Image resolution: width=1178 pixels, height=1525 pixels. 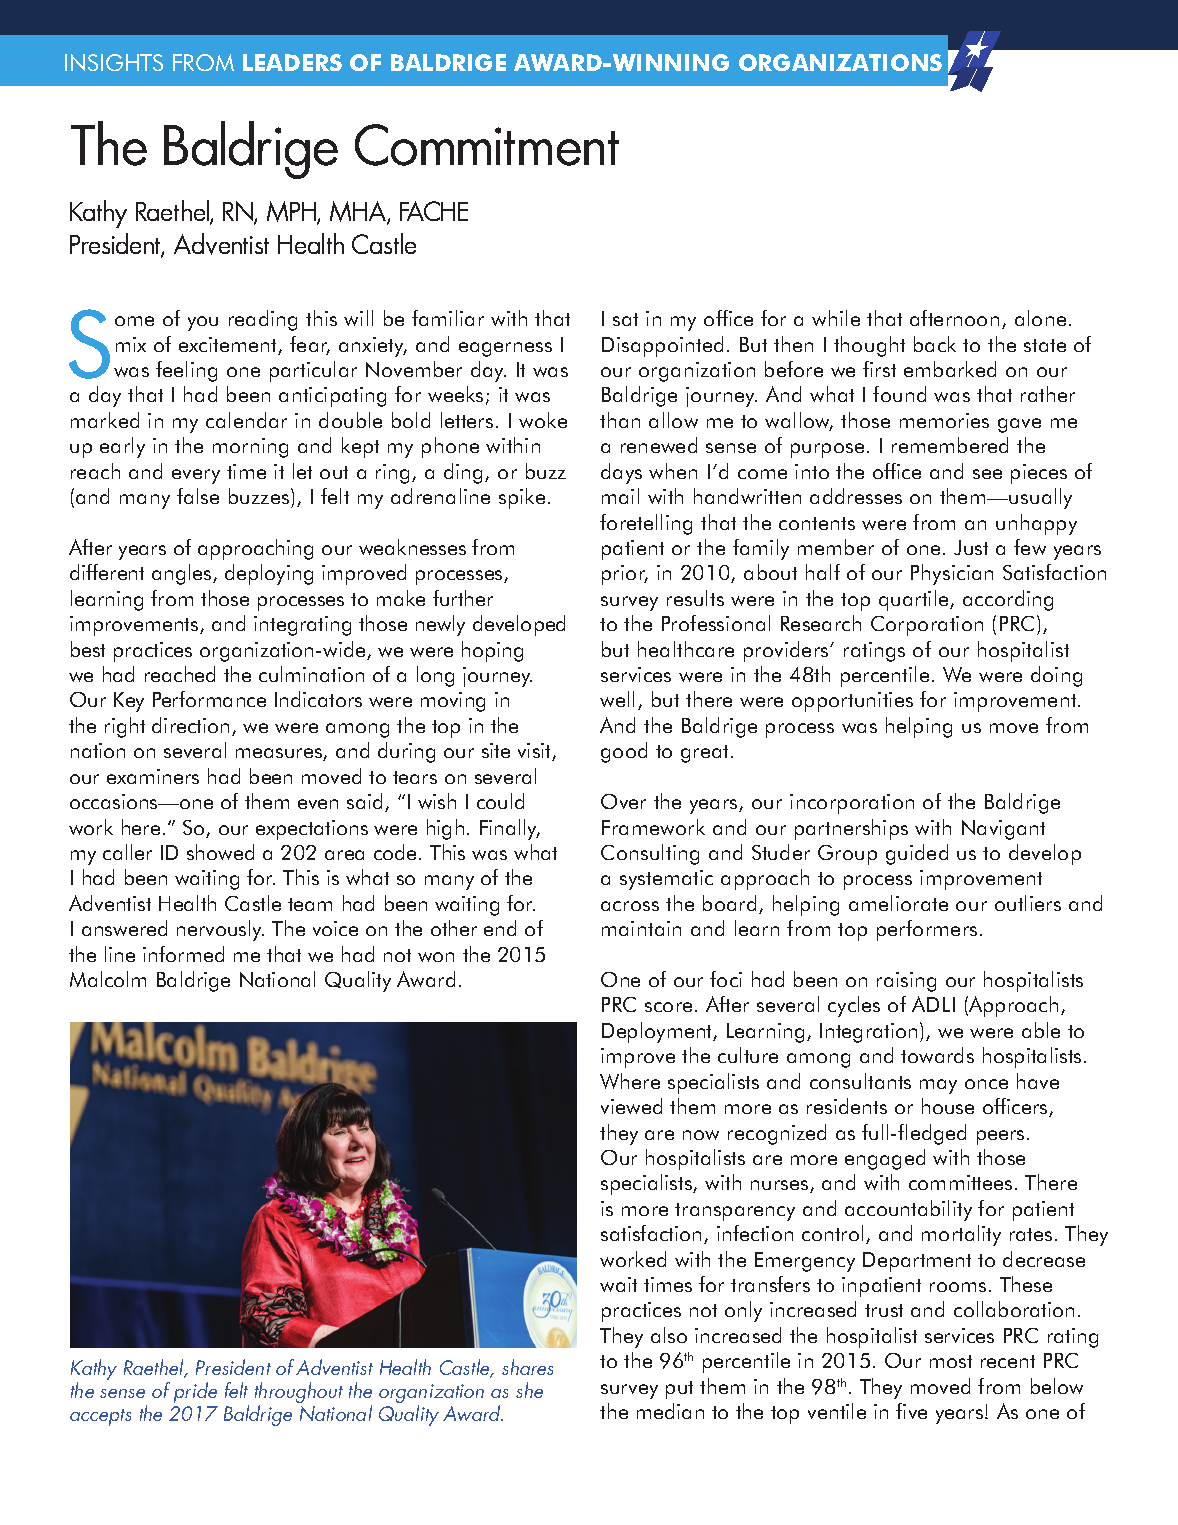 What do you see at coordinates (624, 752) in the image?
I see `good` at bounding box center [624, 752].
